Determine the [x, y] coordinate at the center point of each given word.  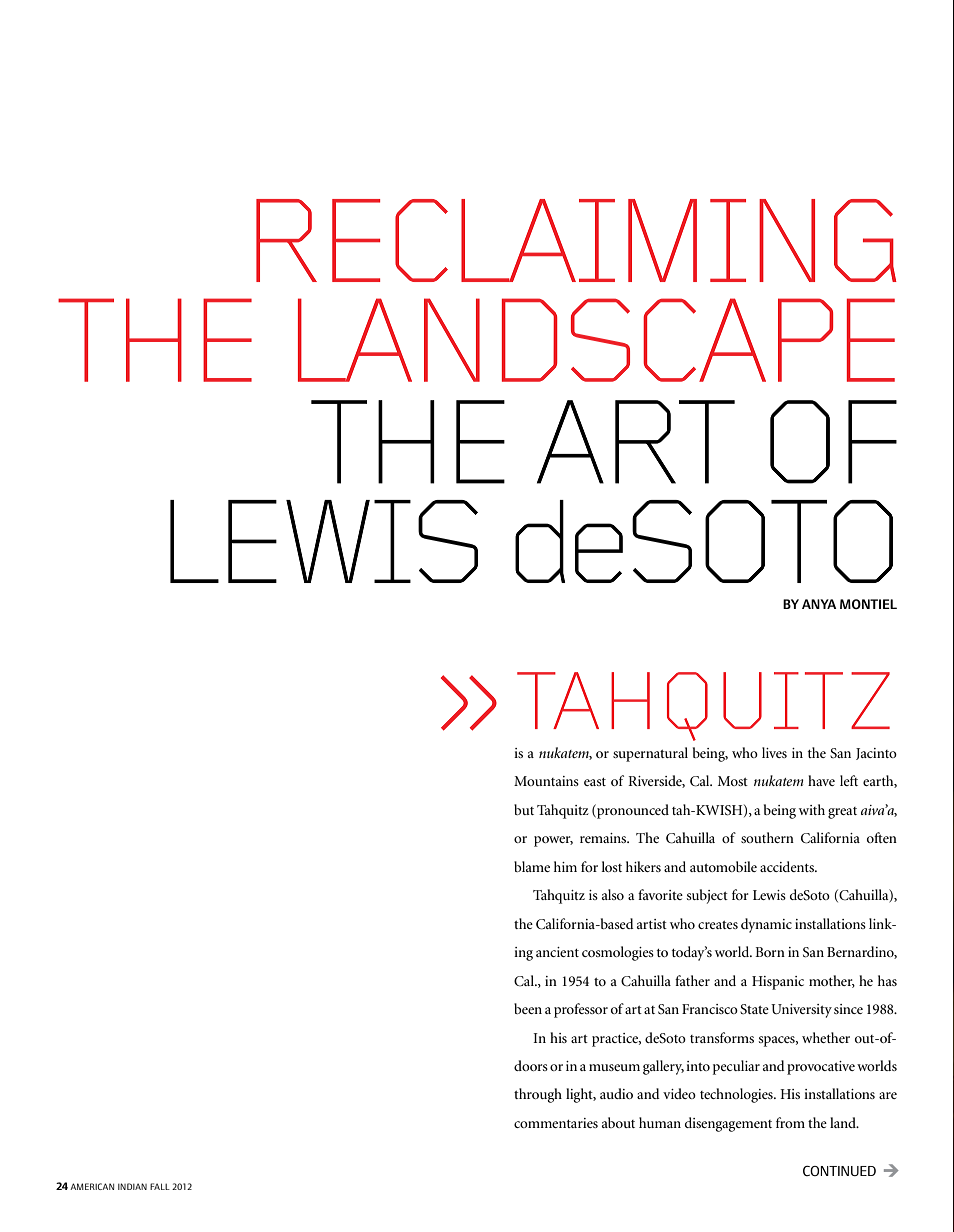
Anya [819, 604]
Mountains [546, 781]
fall [160, 1186]
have [821, 780]
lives [774, 752]
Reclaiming [576, 240]
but [524, 809]
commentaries [556, 1123]
